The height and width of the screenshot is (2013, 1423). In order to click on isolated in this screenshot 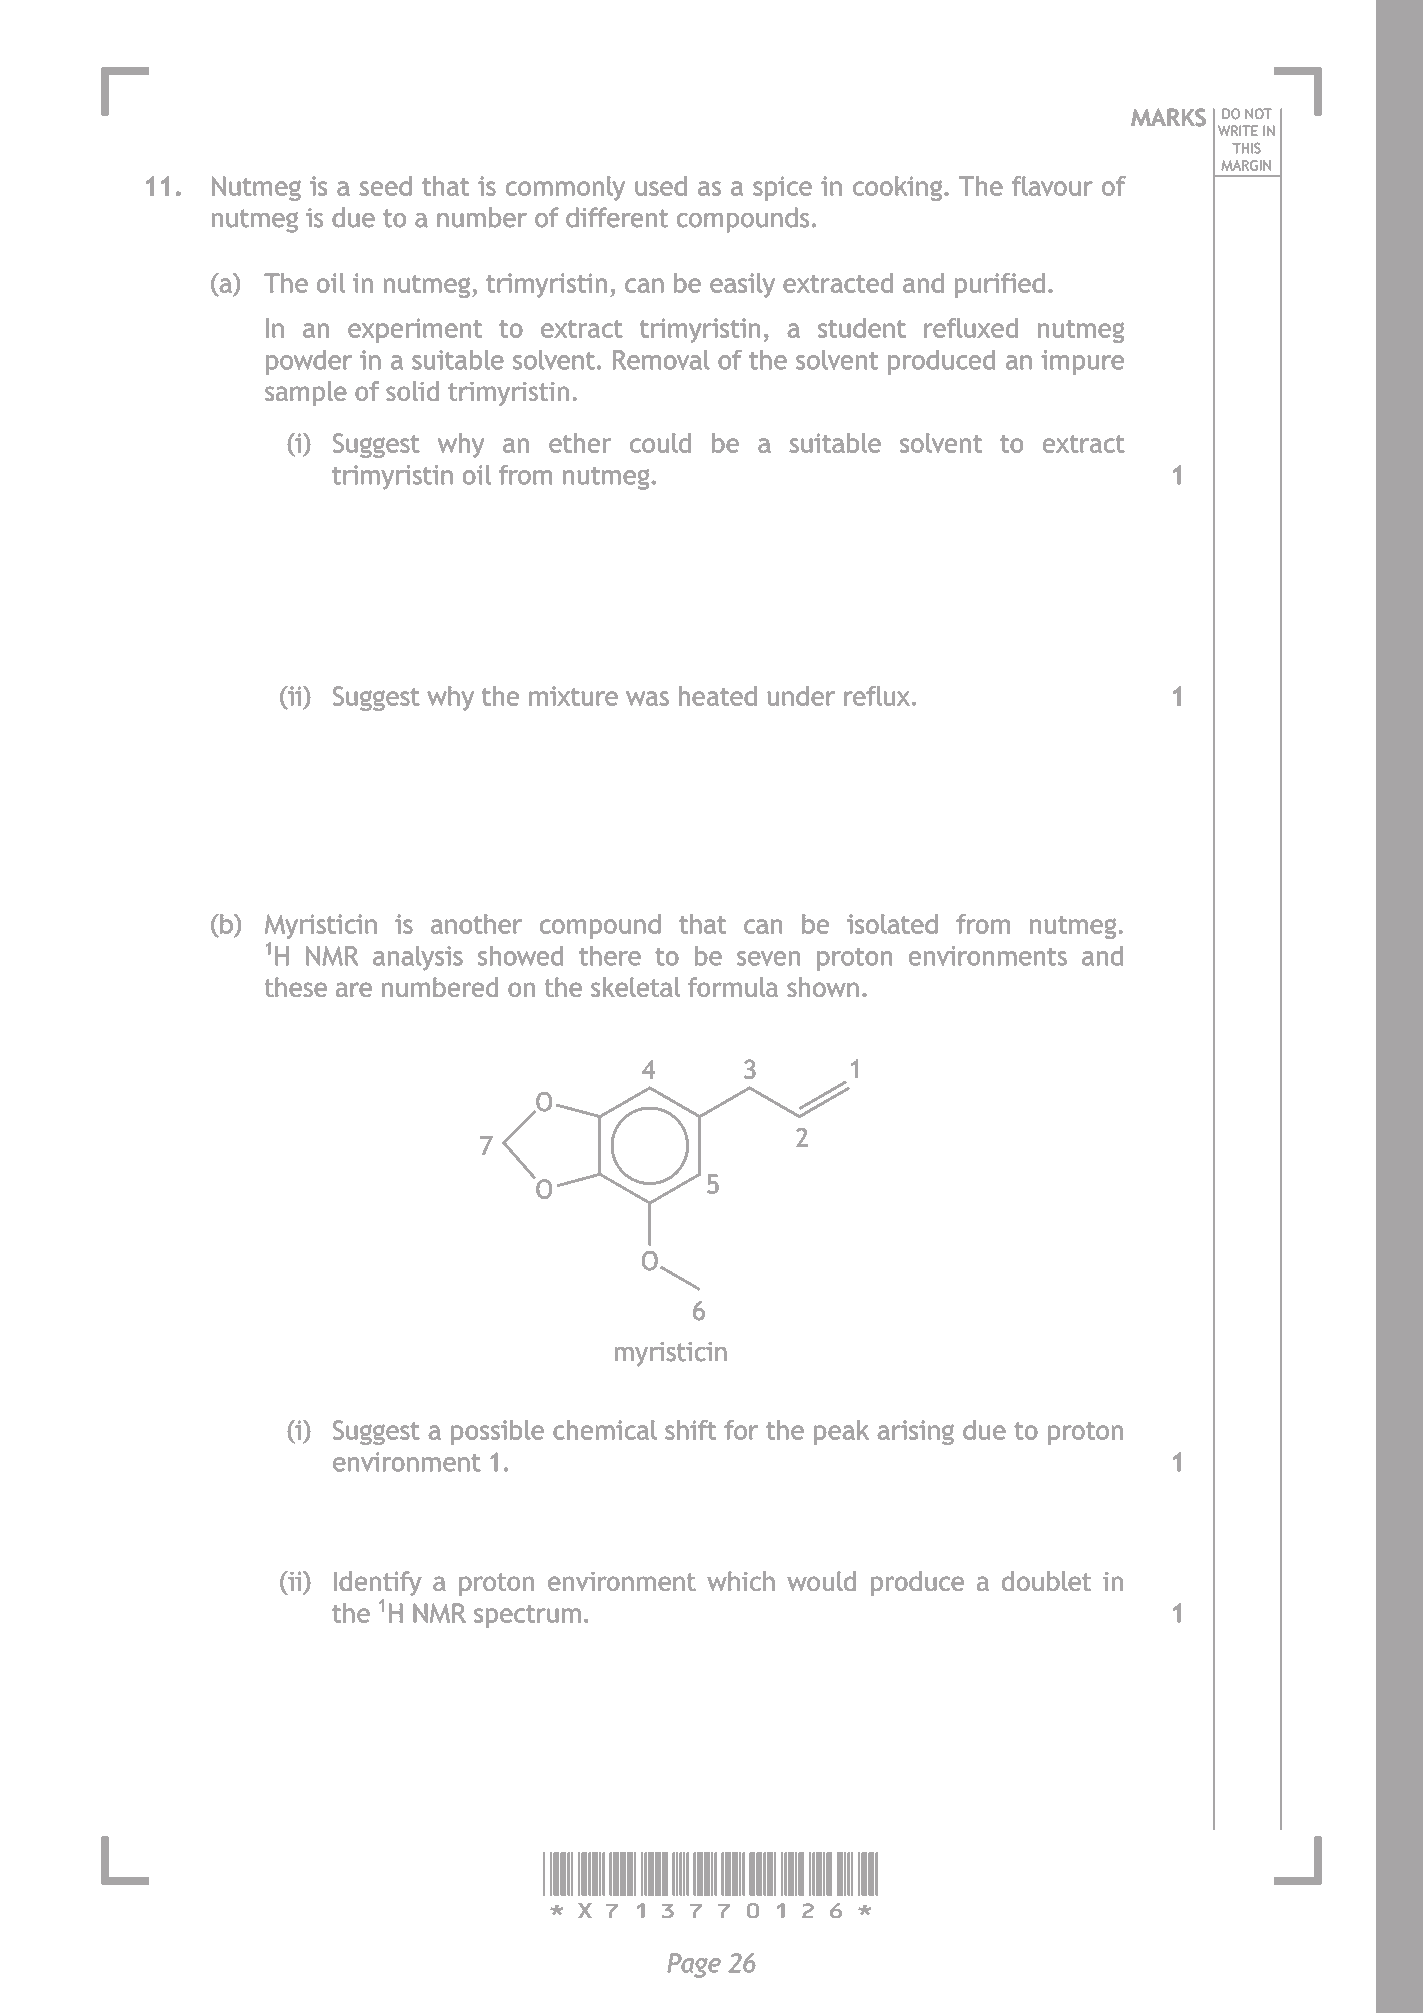, I will do `click(892, 924)`.
